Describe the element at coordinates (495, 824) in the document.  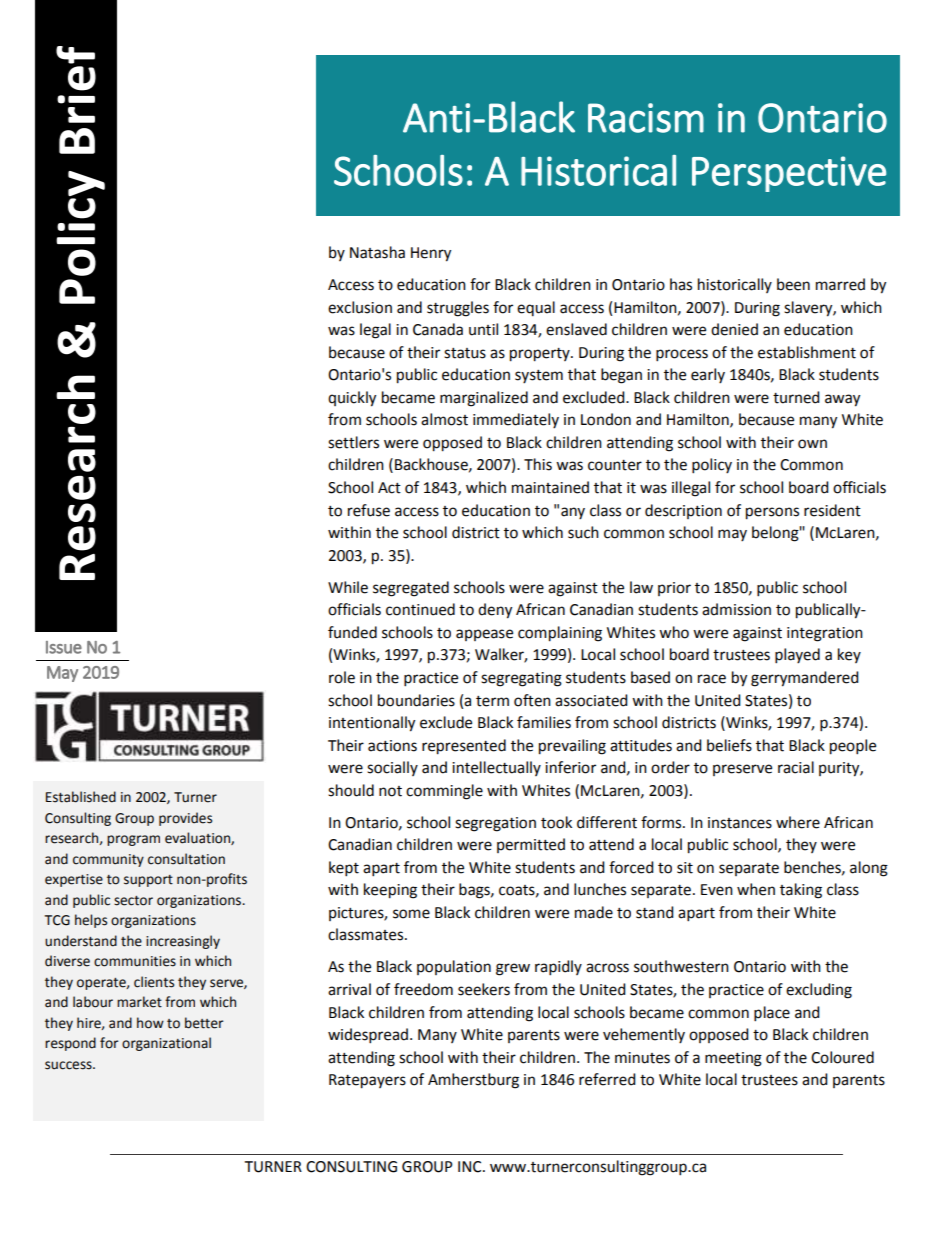
I see `segregation` at that location.
